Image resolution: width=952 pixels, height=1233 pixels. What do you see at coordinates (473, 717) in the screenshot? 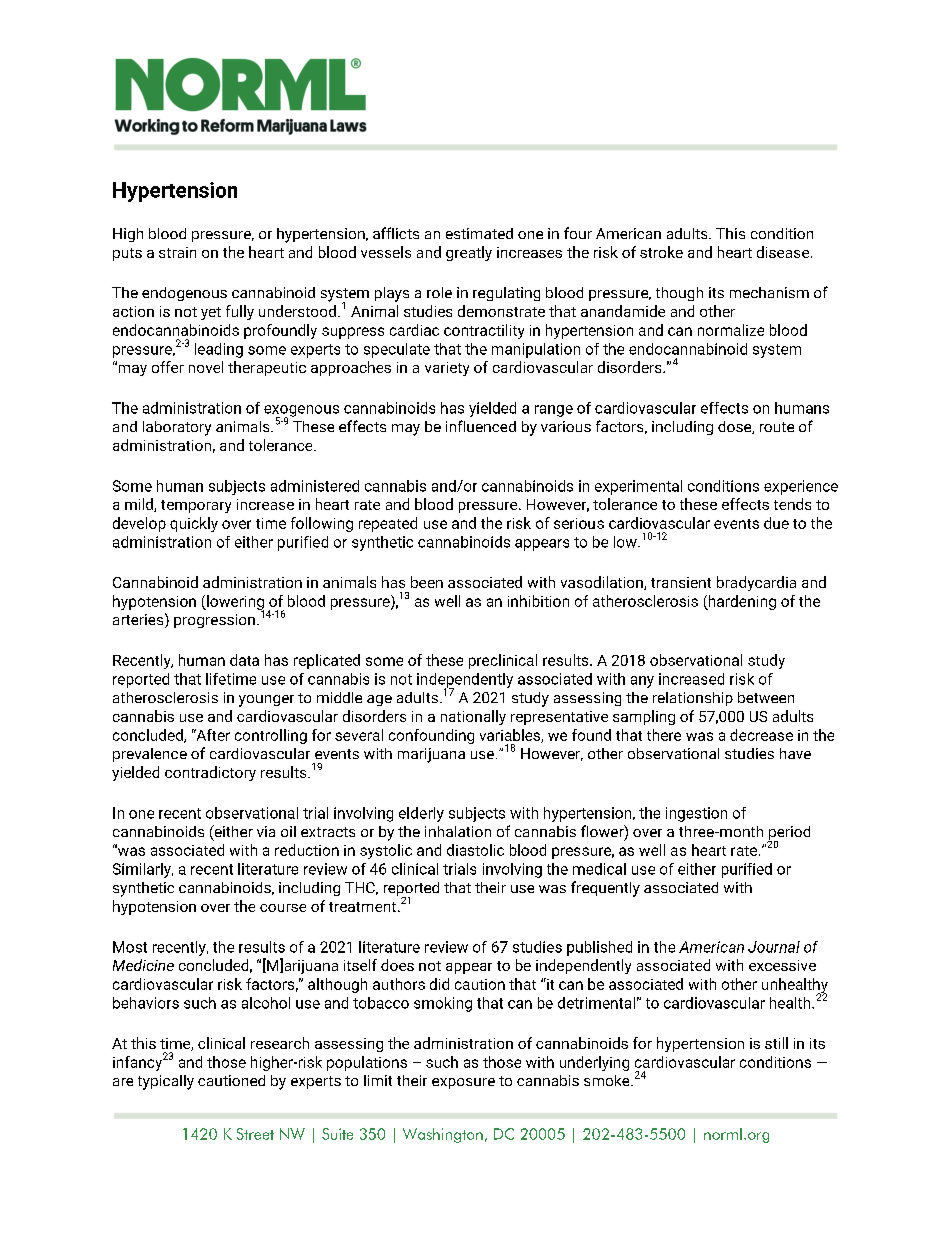
I see `nationally` at bounding box center [473, 717].
